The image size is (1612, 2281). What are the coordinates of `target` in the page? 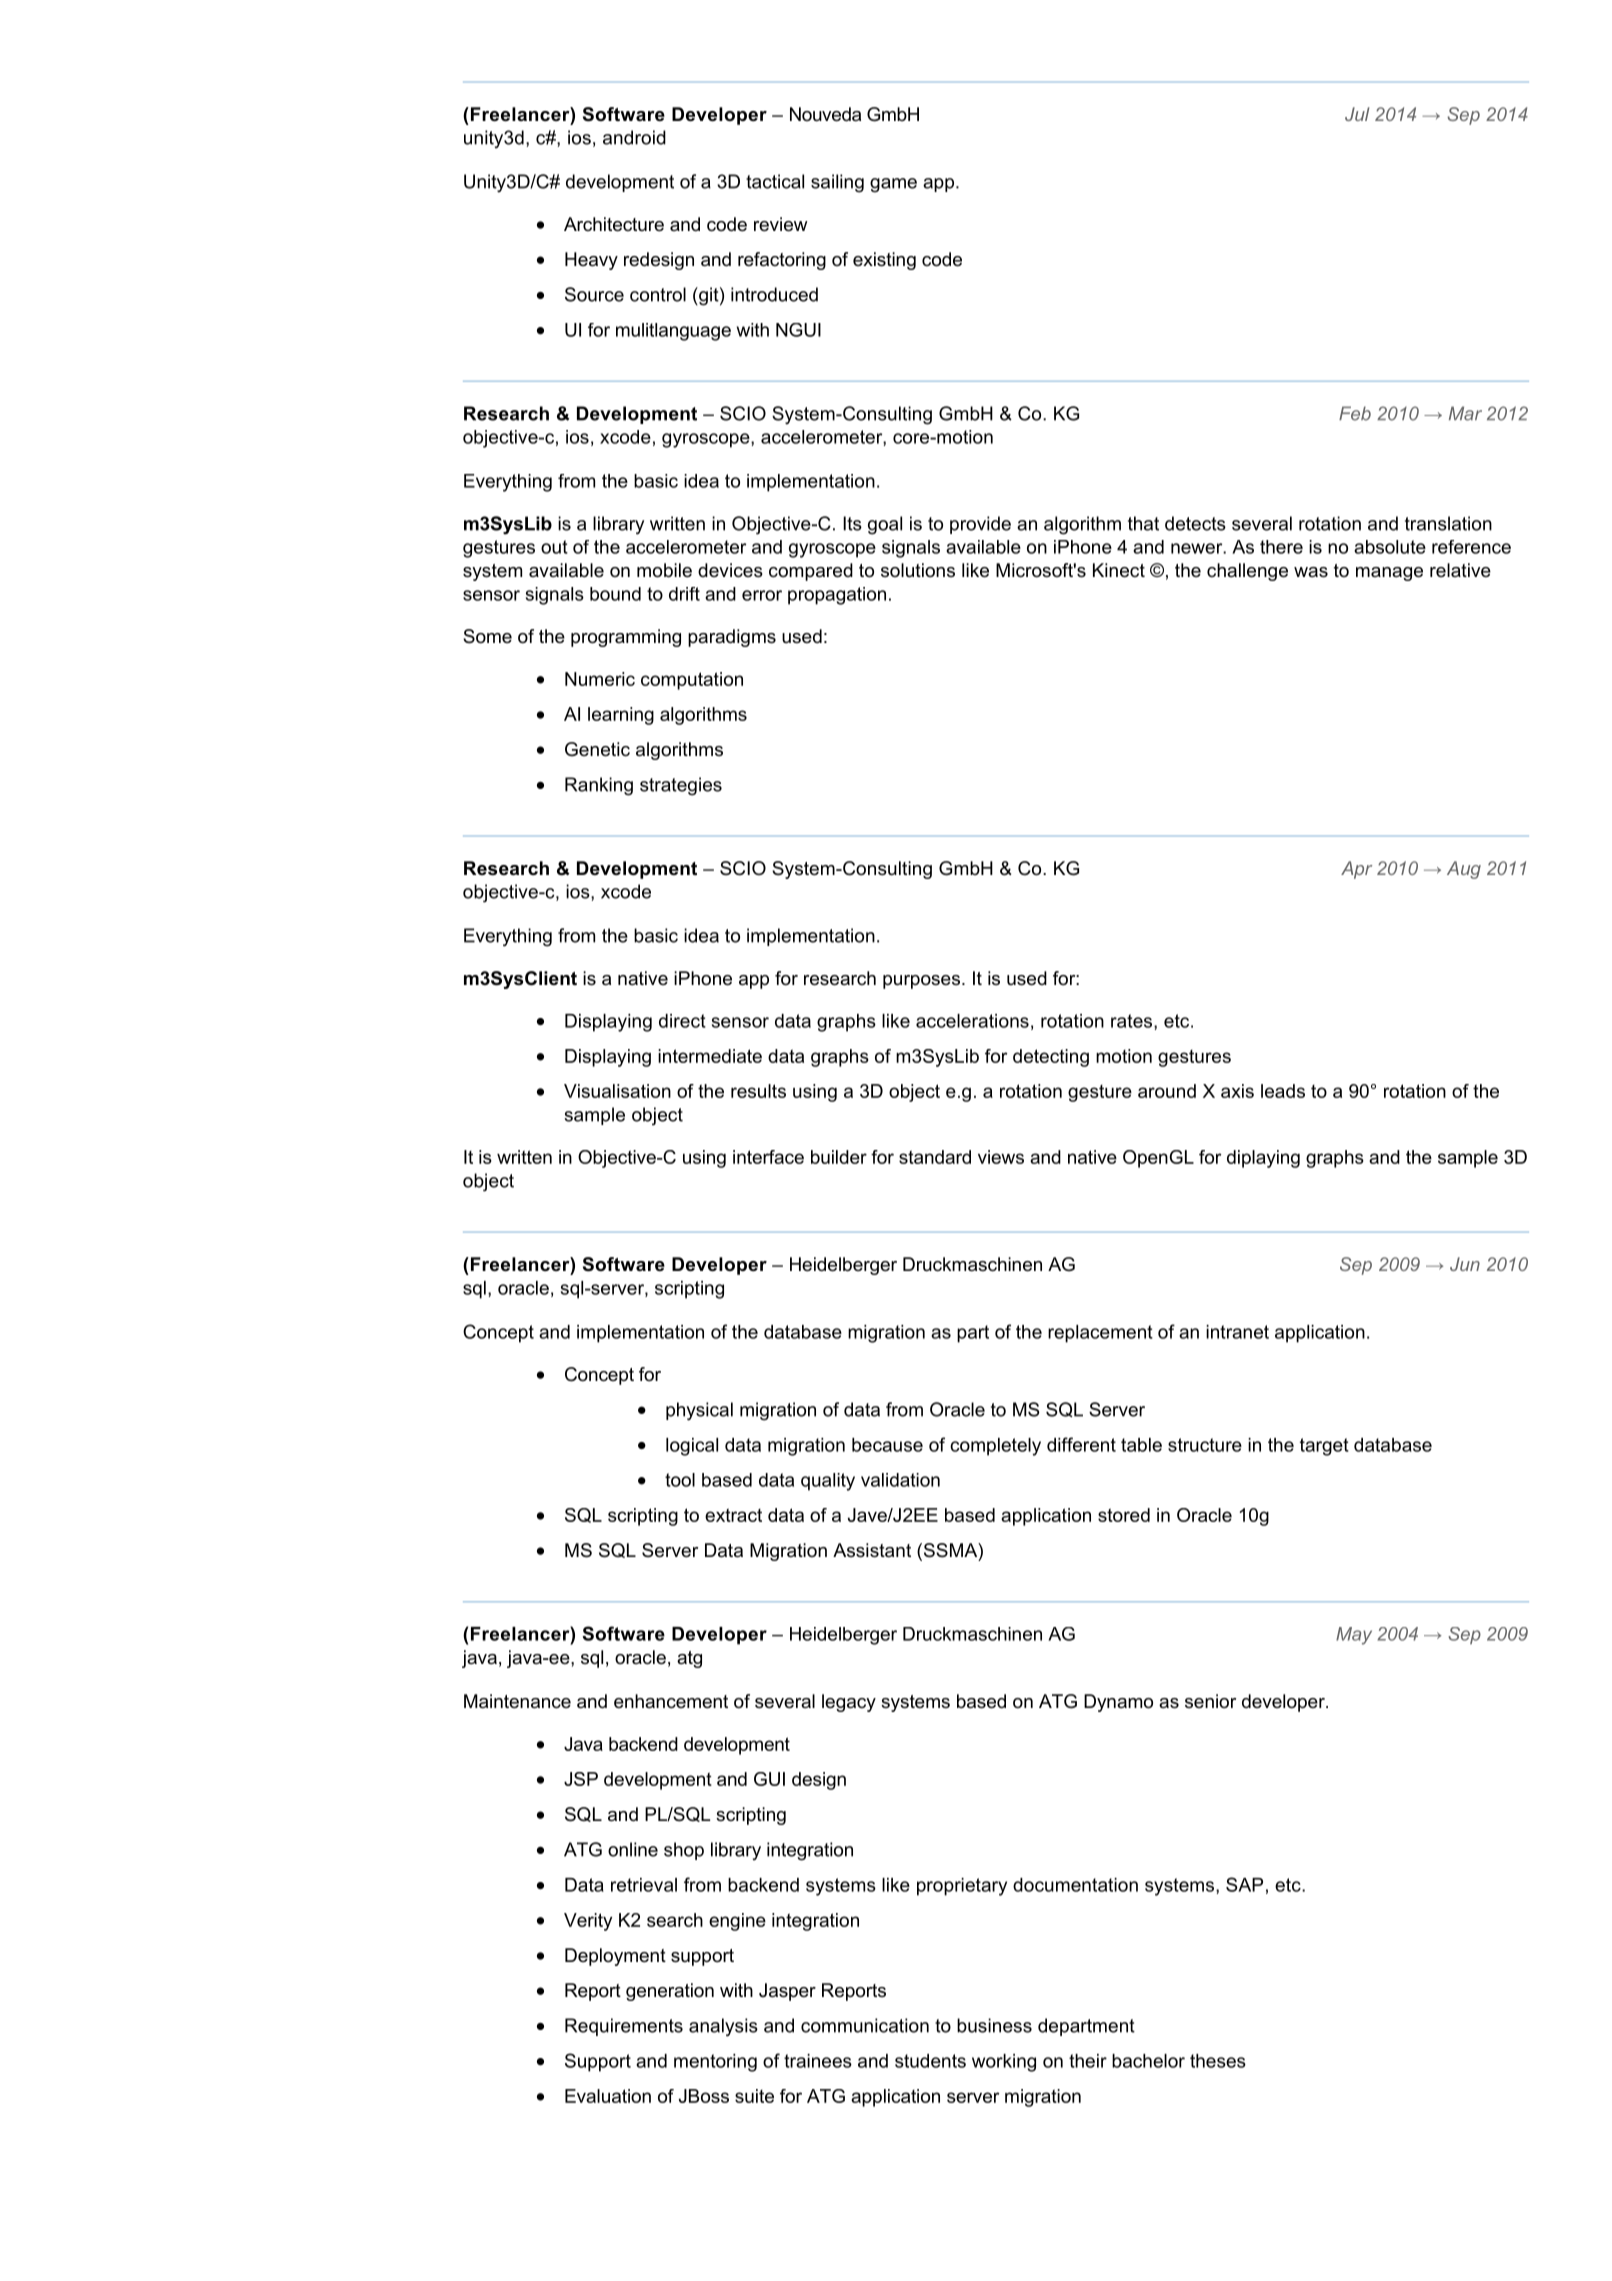 It's located at (1324, 1447).
